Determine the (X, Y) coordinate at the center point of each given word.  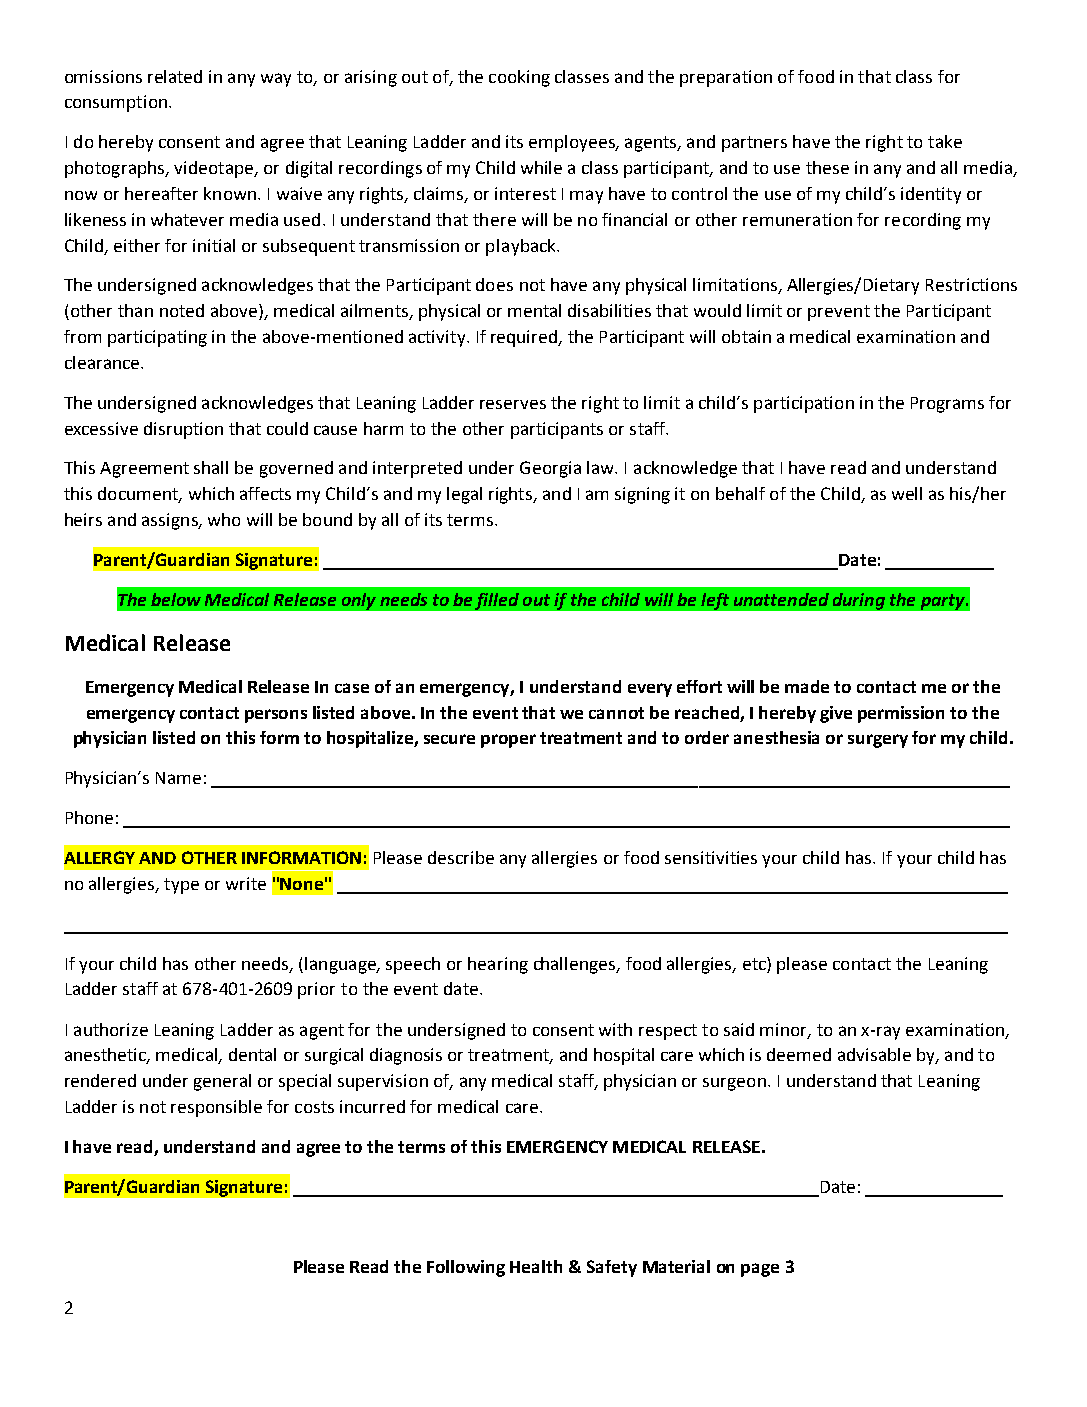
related (175, 76)
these (827, 167)
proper (508, 741)
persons (276, 716)
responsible (216, 1108)
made (807, 686)
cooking (519, 78)
